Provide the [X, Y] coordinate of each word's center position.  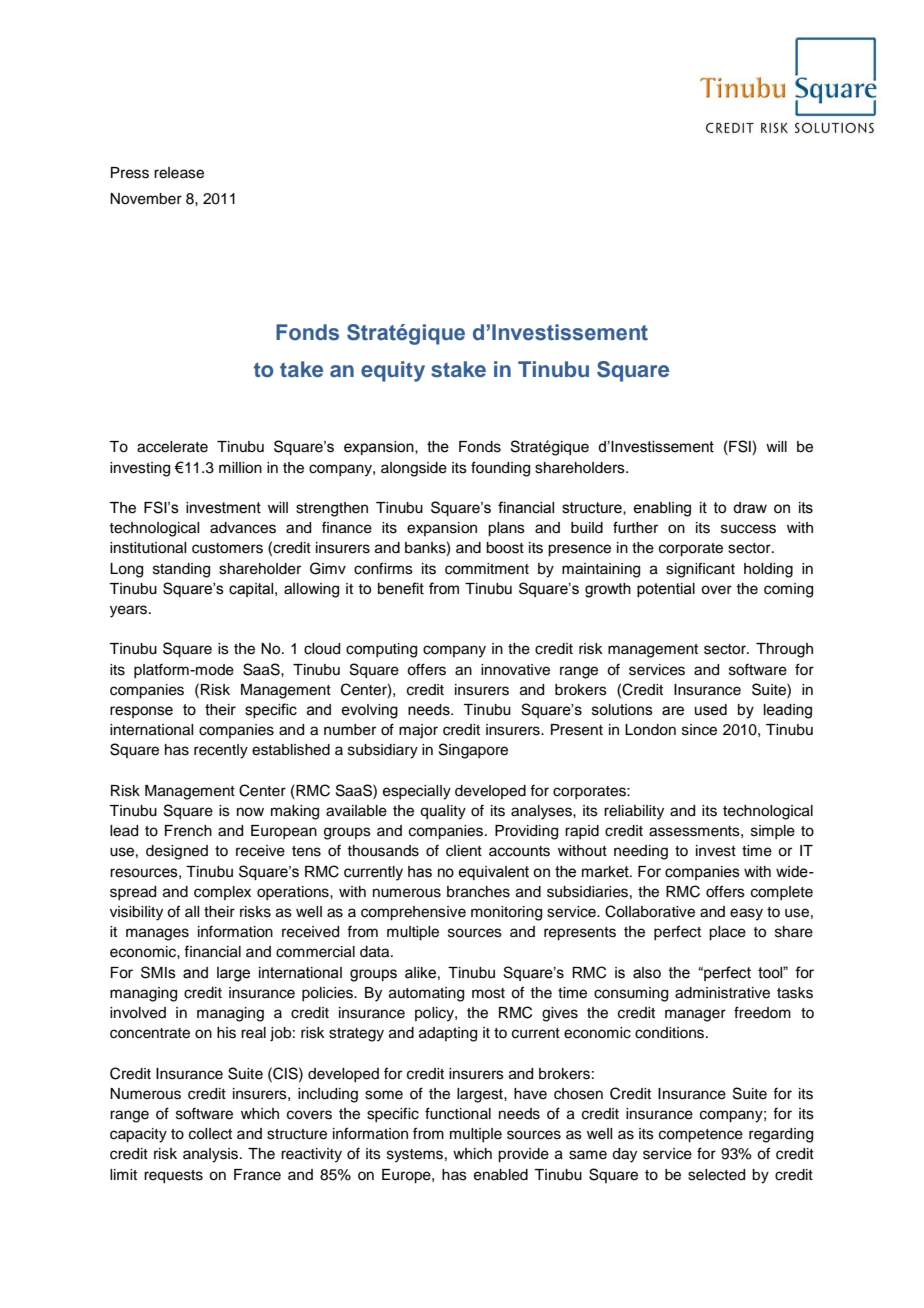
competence [701, 1136]
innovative [515, 670]
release [179, 173]
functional [458, 1113]
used [711, 710]
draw [750, 508]
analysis [210, 1155]
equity [393, 371]
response [141, 712]
